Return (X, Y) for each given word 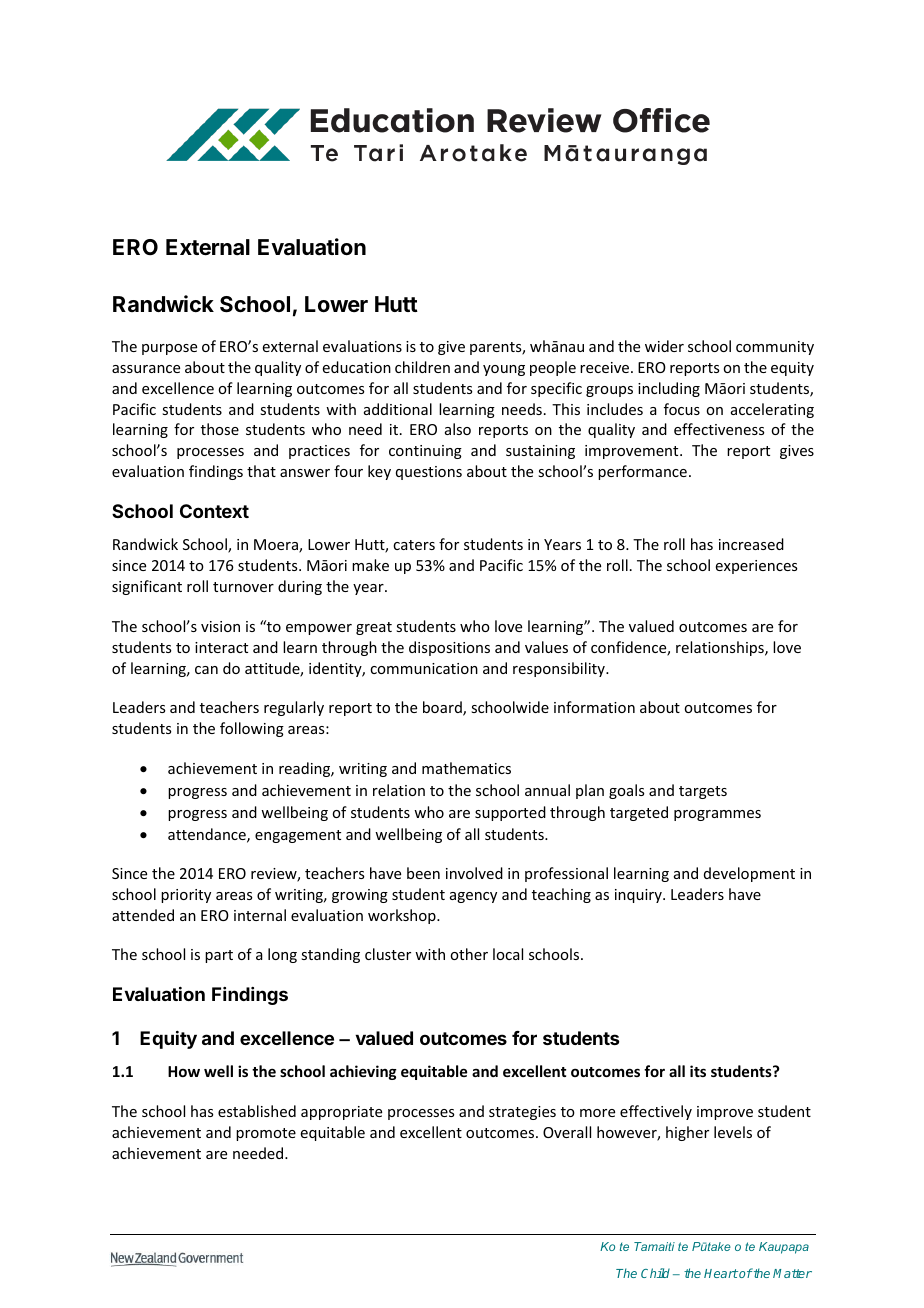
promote (266, 1134)
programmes (717, 815)
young (504, 370)
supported (510, 813)
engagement (298, 836)
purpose (169, 349)
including (669, 389)
